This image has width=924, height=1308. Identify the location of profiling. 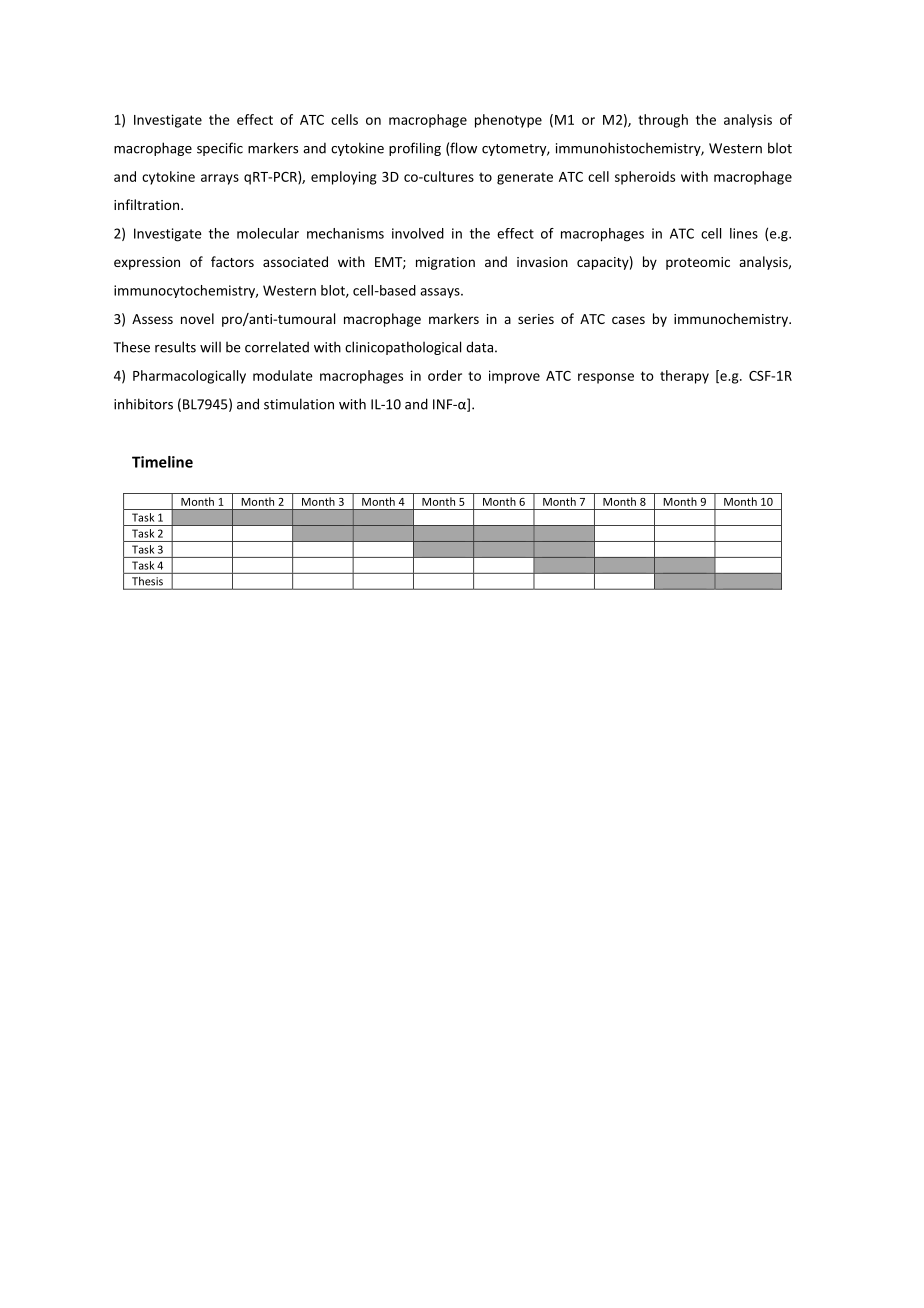
(415, 149).
